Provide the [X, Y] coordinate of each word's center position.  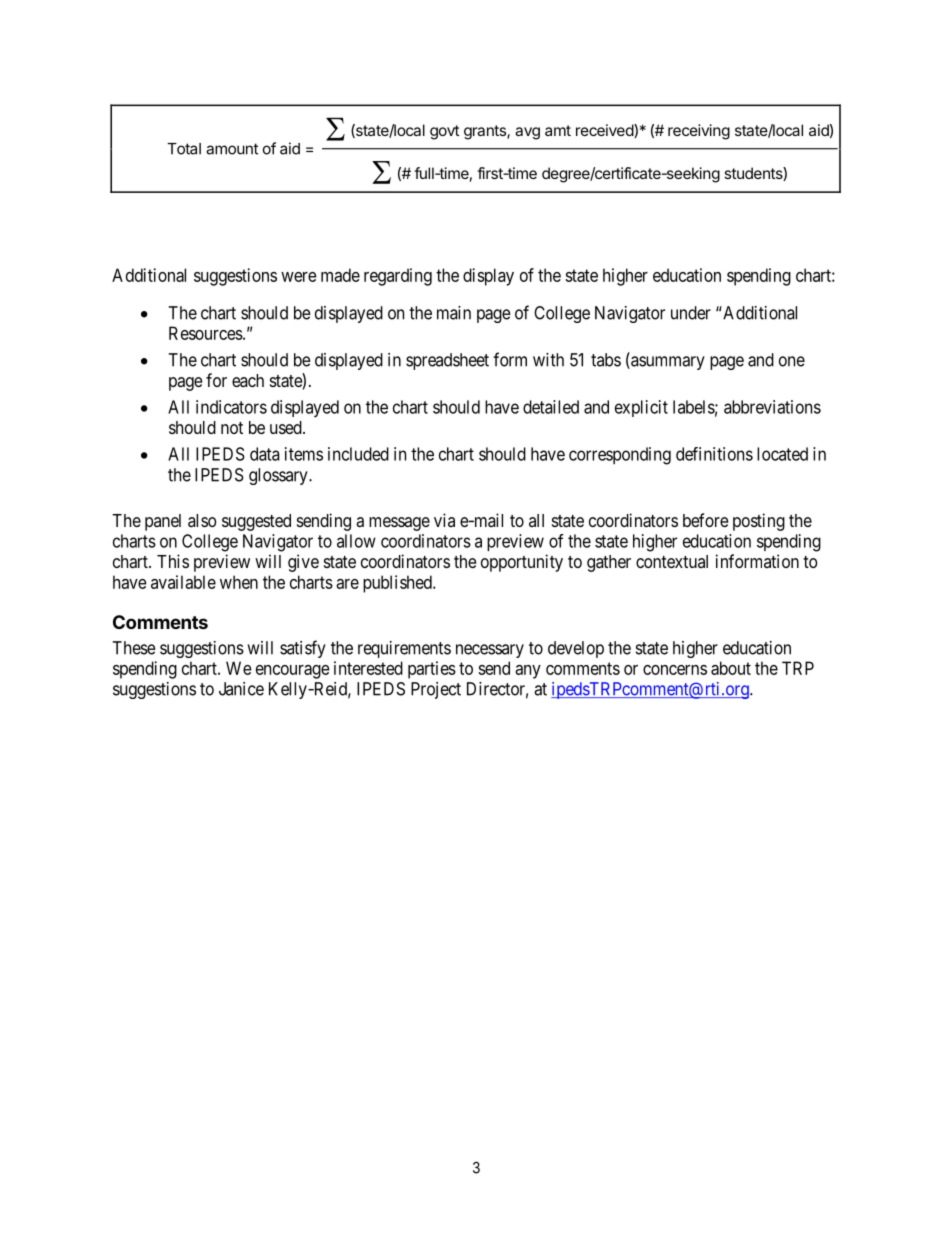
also [202, 520]
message [399, 524]
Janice [241, 689]
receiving [699, 132]
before [705, 520]
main [454, 313]
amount [232, 149]
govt [444, 132]
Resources [206, 333]
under [691, 313]
